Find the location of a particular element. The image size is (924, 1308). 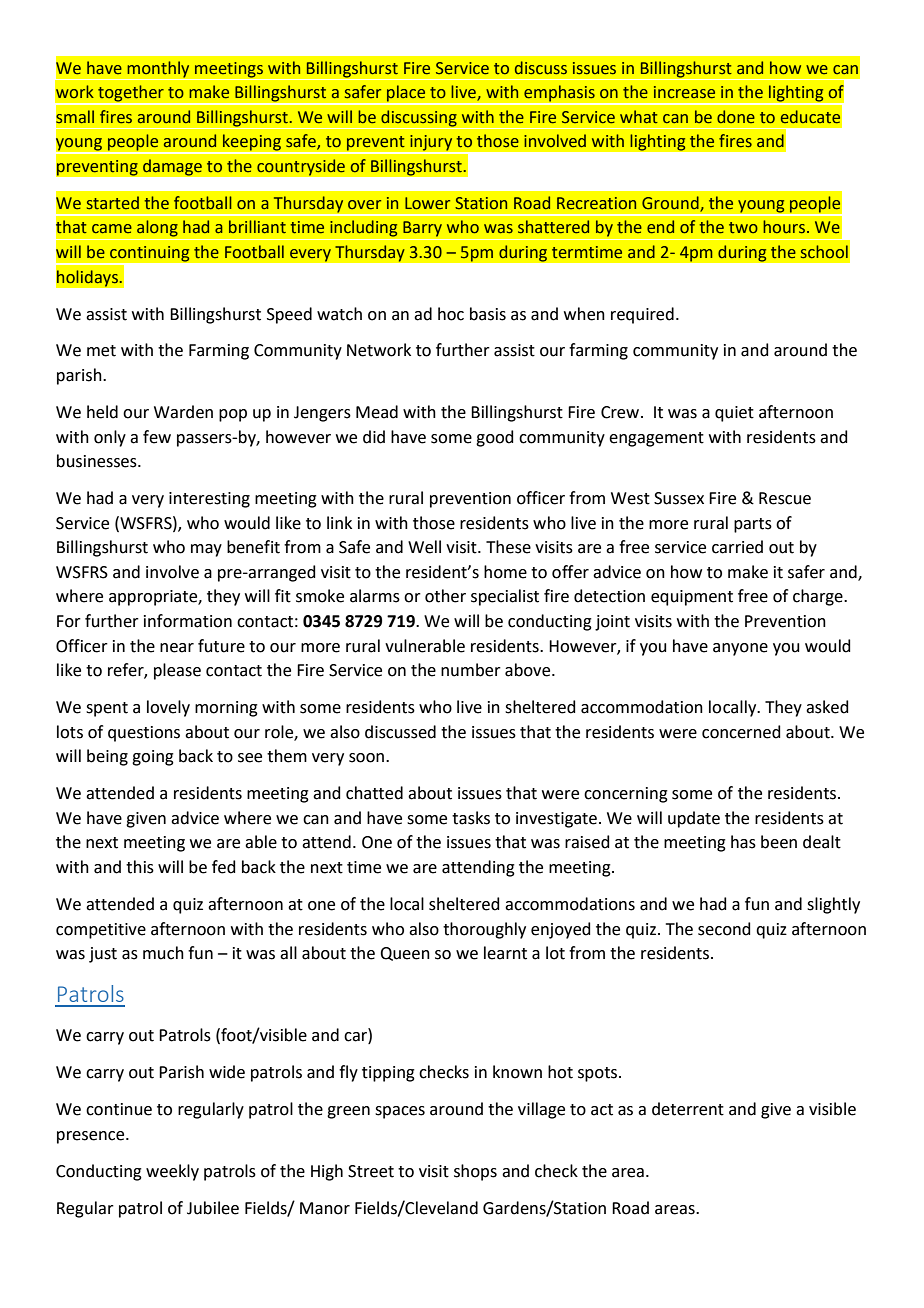

deterrent is located at coordinates (688, 1109).
